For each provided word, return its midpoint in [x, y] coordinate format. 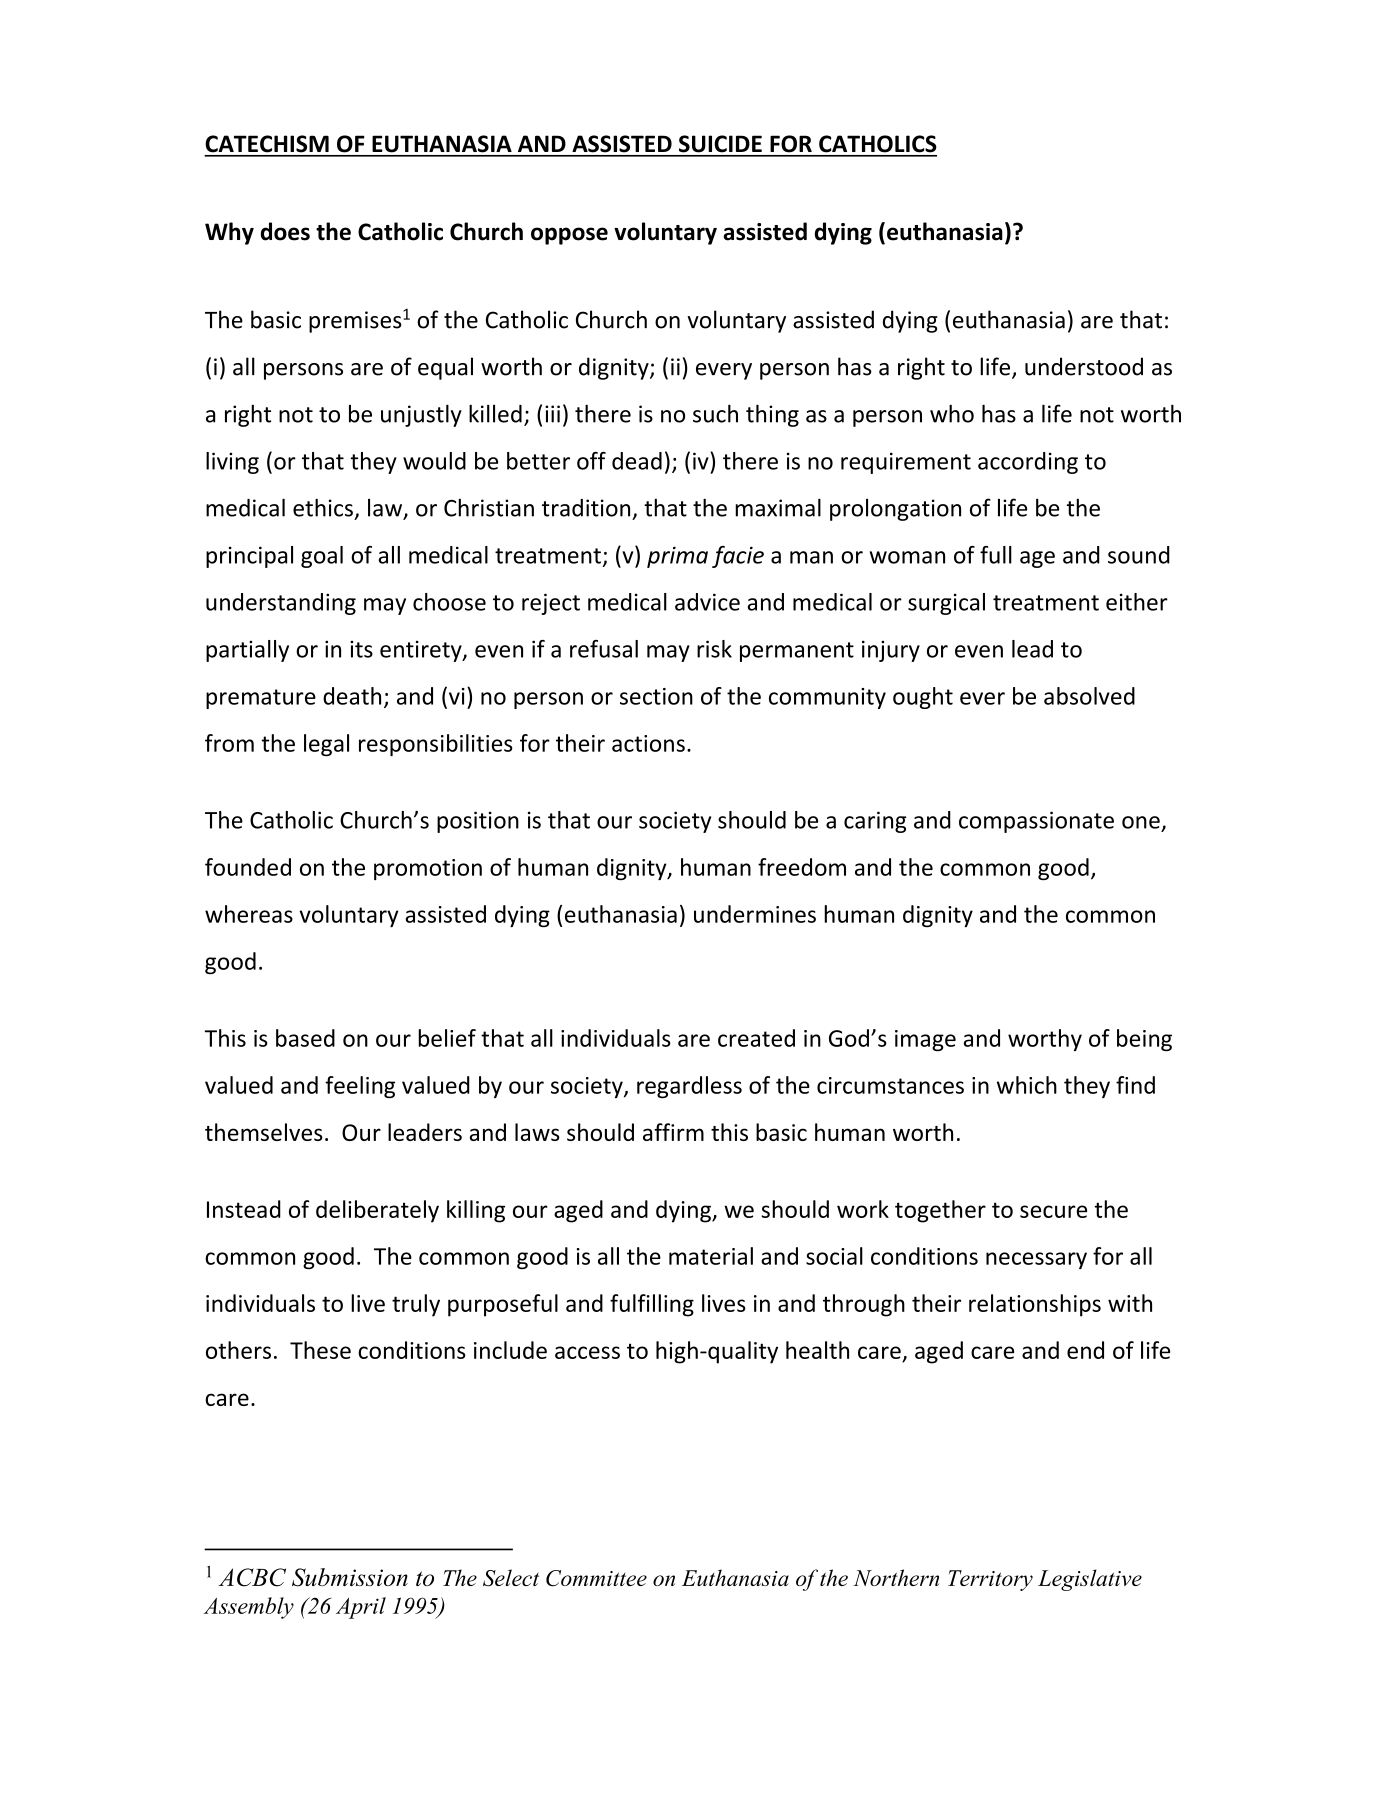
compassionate [1036, 822]
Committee [596, 1578]
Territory [990, 1580]
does [285, 231]
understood [1084, 366]
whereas [249, 914]
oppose [569, 236]
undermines [755, 914]
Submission [350, 1577]
